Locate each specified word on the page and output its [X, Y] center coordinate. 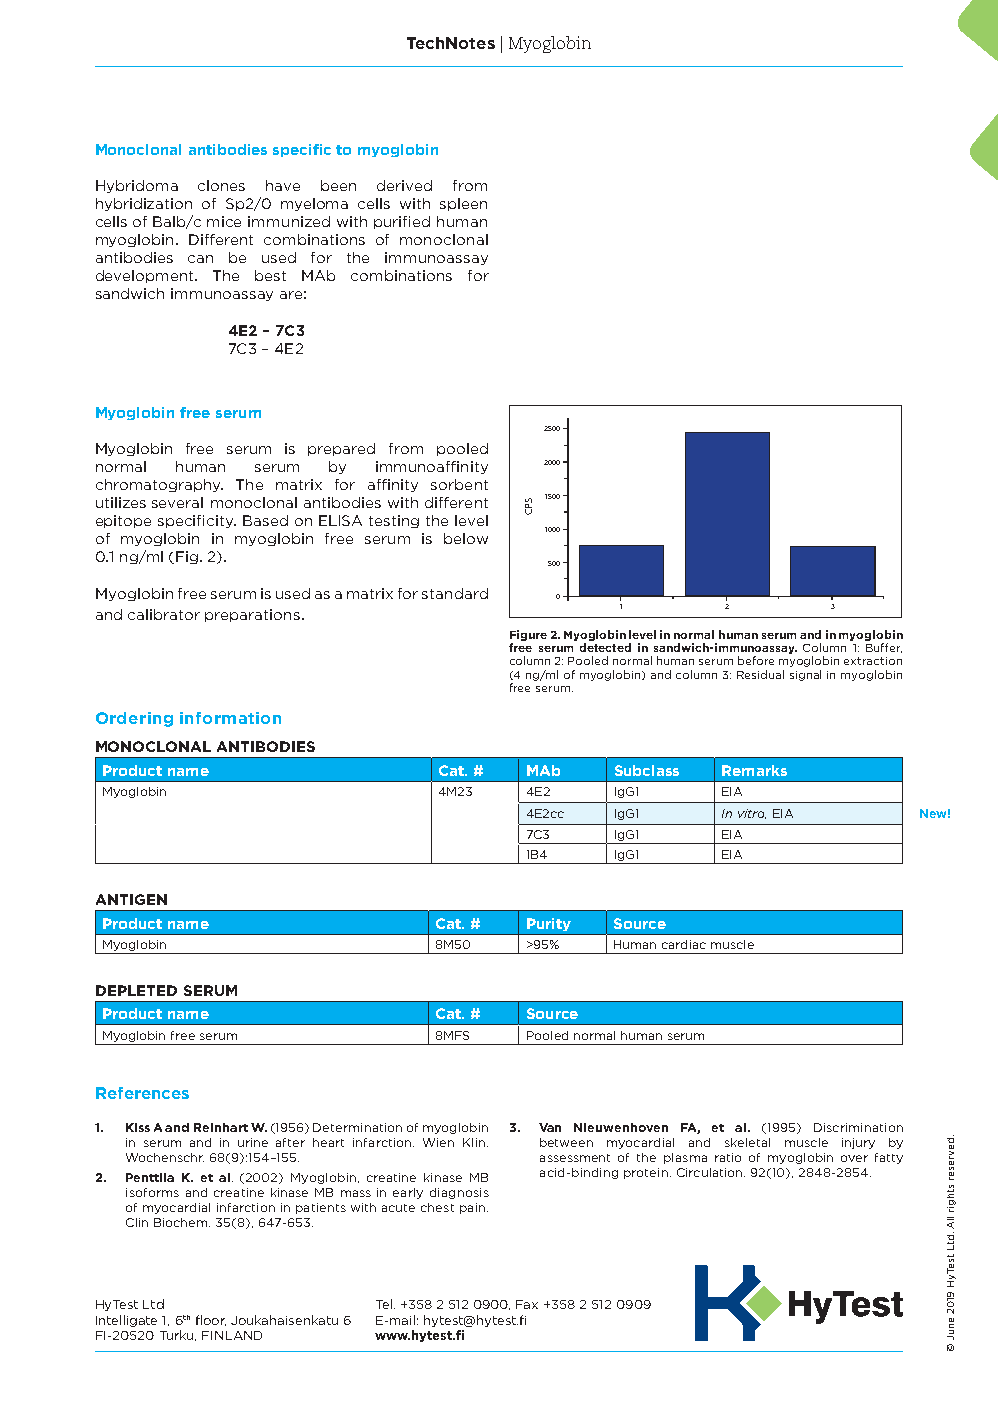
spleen [463, 204]
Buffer [884, 648]
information [230, 718]
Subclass [647, 770]
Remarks [754, 770]
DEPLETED [136, 990]
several [177, 502]
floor [211, 1320]
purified [402, 222]
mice [224, 221]
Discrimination [858, 1127]
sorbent [459, 484]
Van [550, 1127]
